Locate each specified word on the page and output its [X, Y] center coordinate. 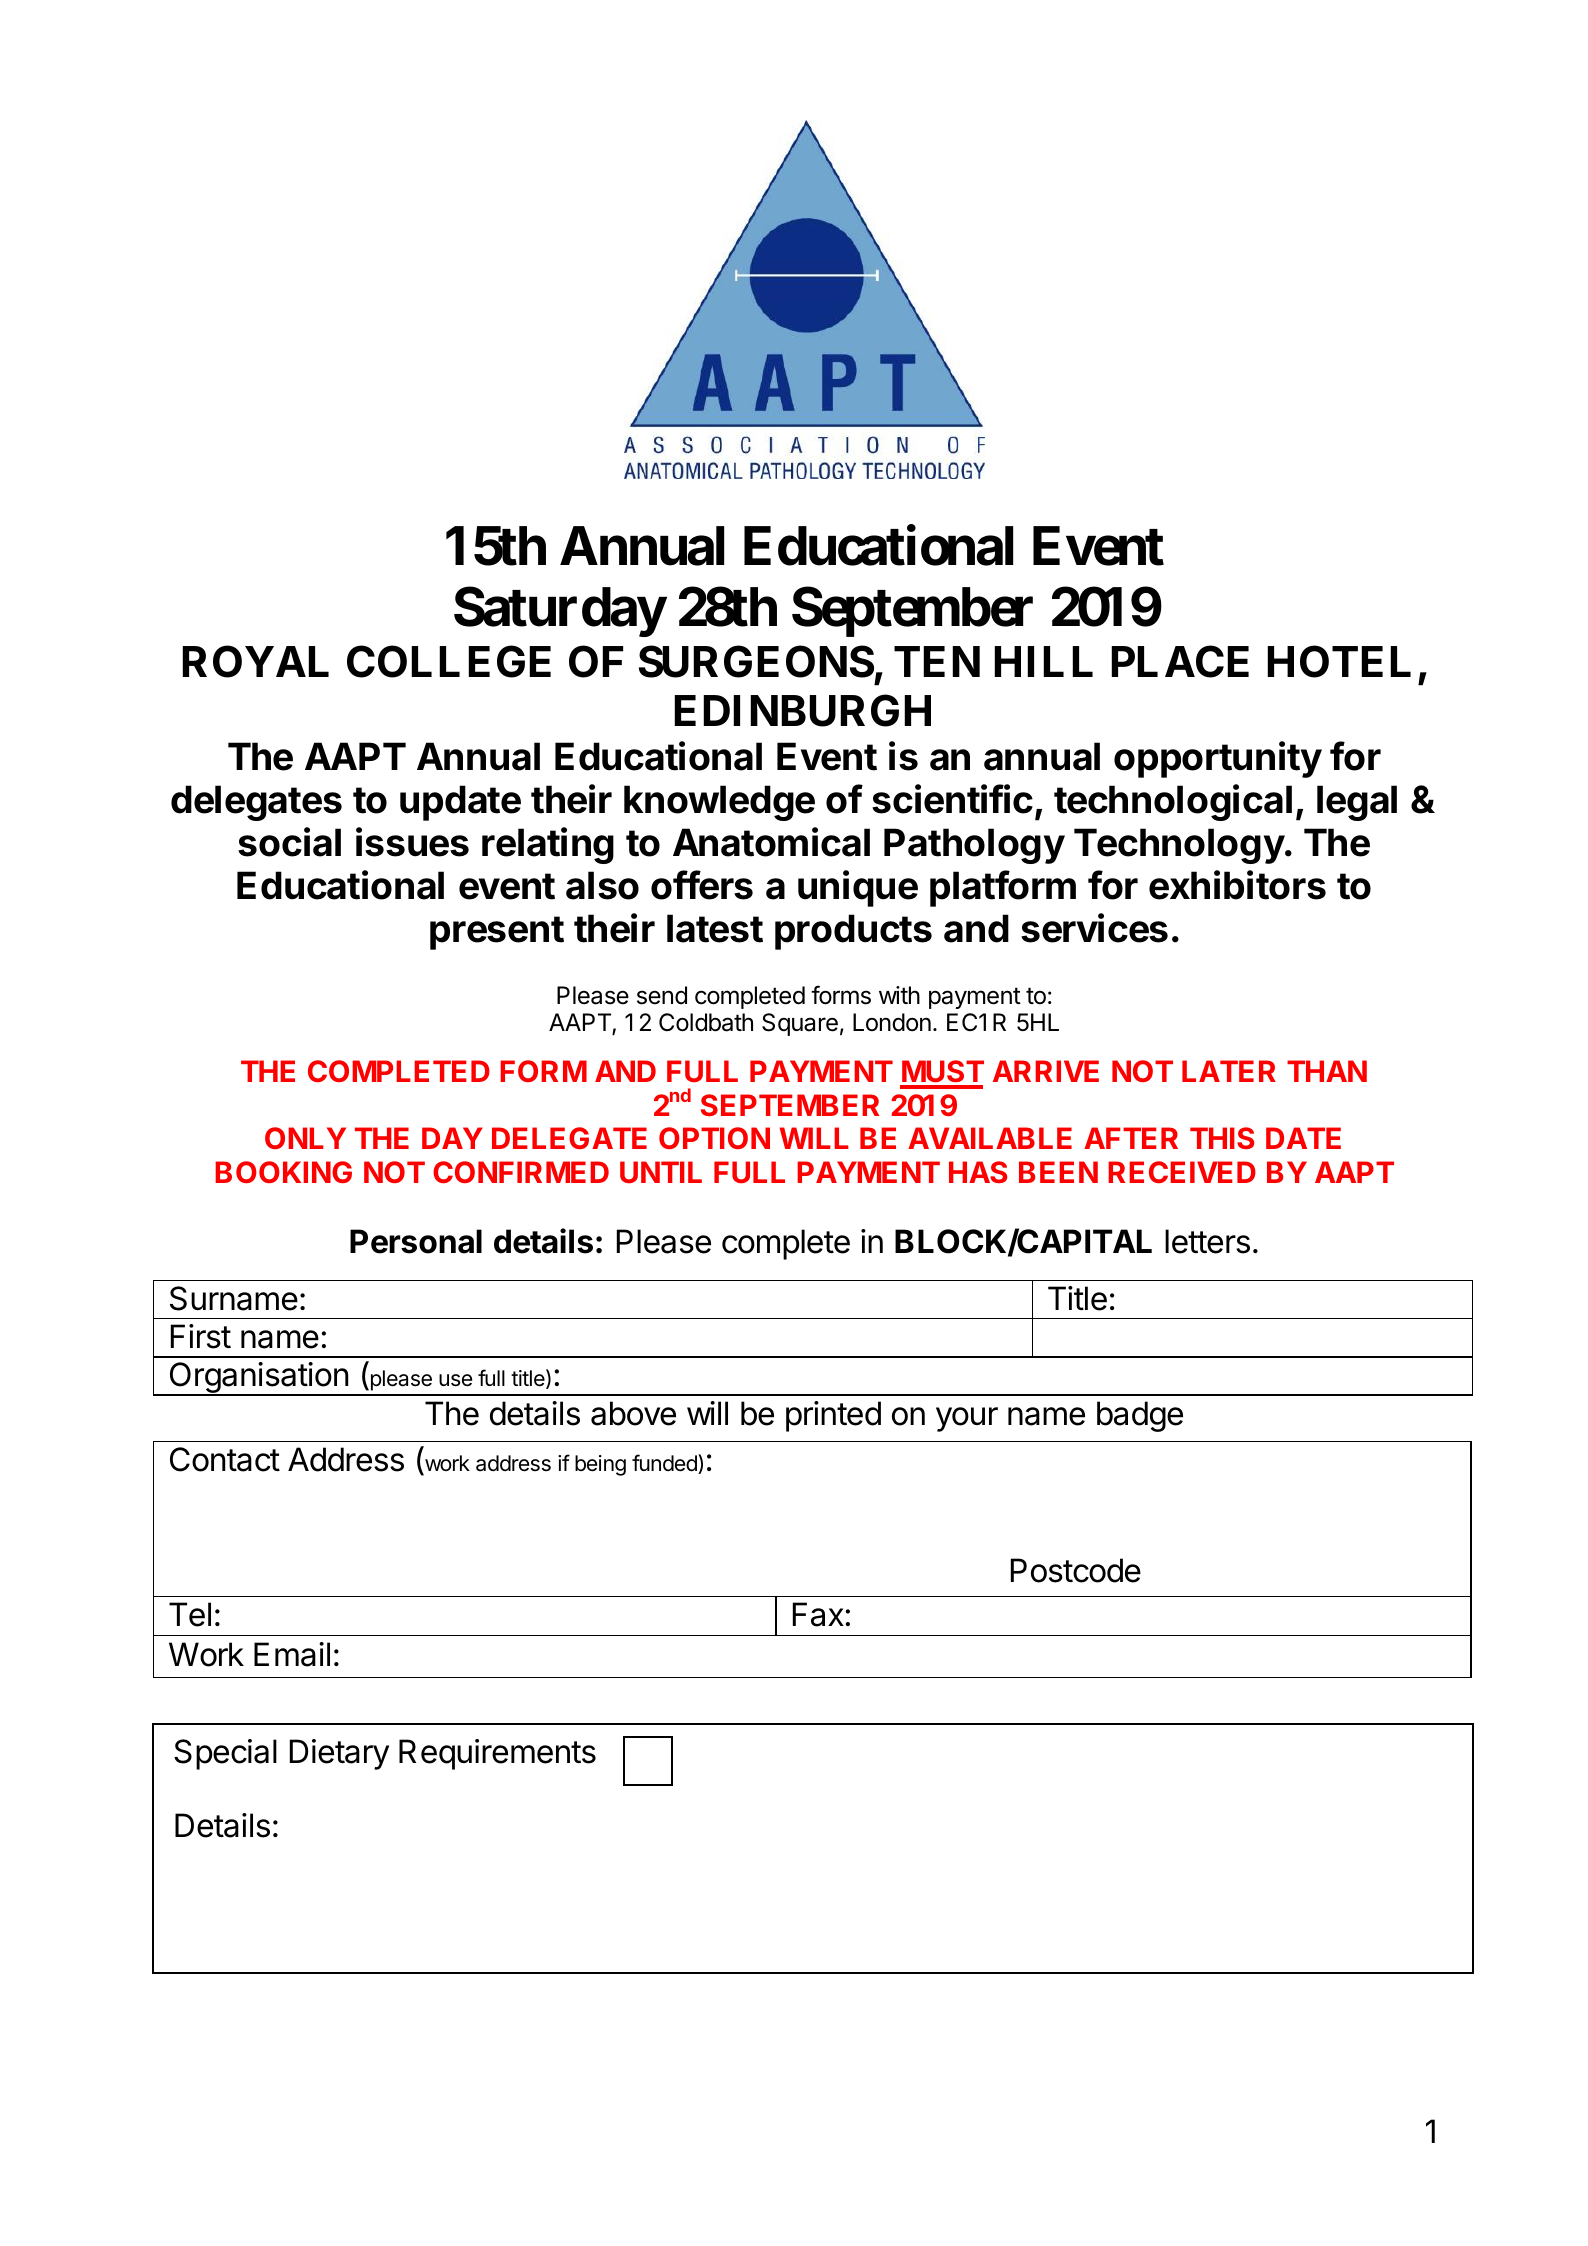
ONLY [305, 1138]
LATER [1229, 1071]
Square [800, 1024]
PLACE [1180, 662]
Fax [819, 1614]
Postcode [1076, 1570]
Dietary [339, 1754]
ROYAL [255, 662]
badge [1140, 1416]
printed [833, 1416]
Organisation [258, 1379]
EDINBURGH [802, 711]
